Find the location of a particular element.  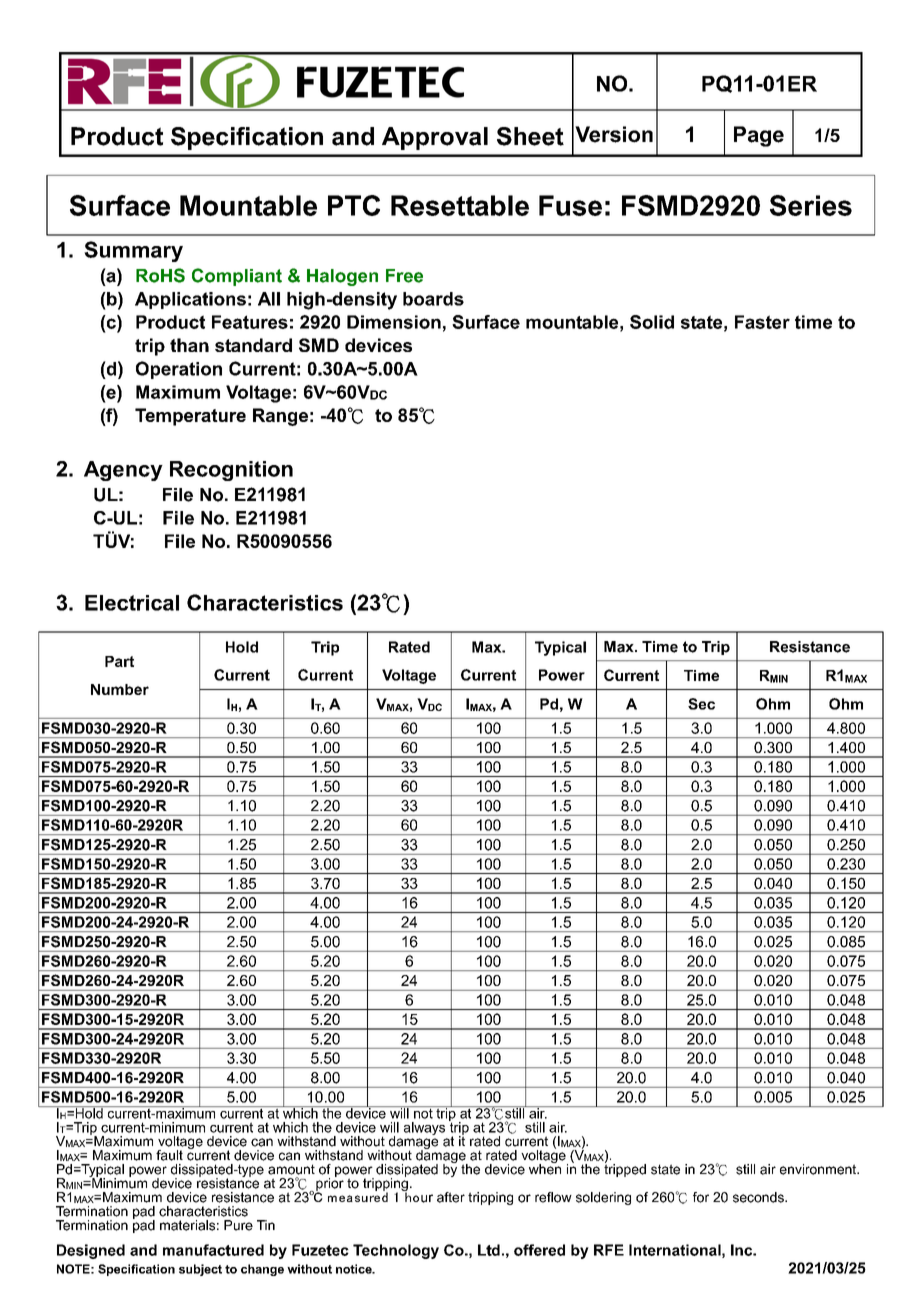

Ltd is located at coordinates (489, 1250).
